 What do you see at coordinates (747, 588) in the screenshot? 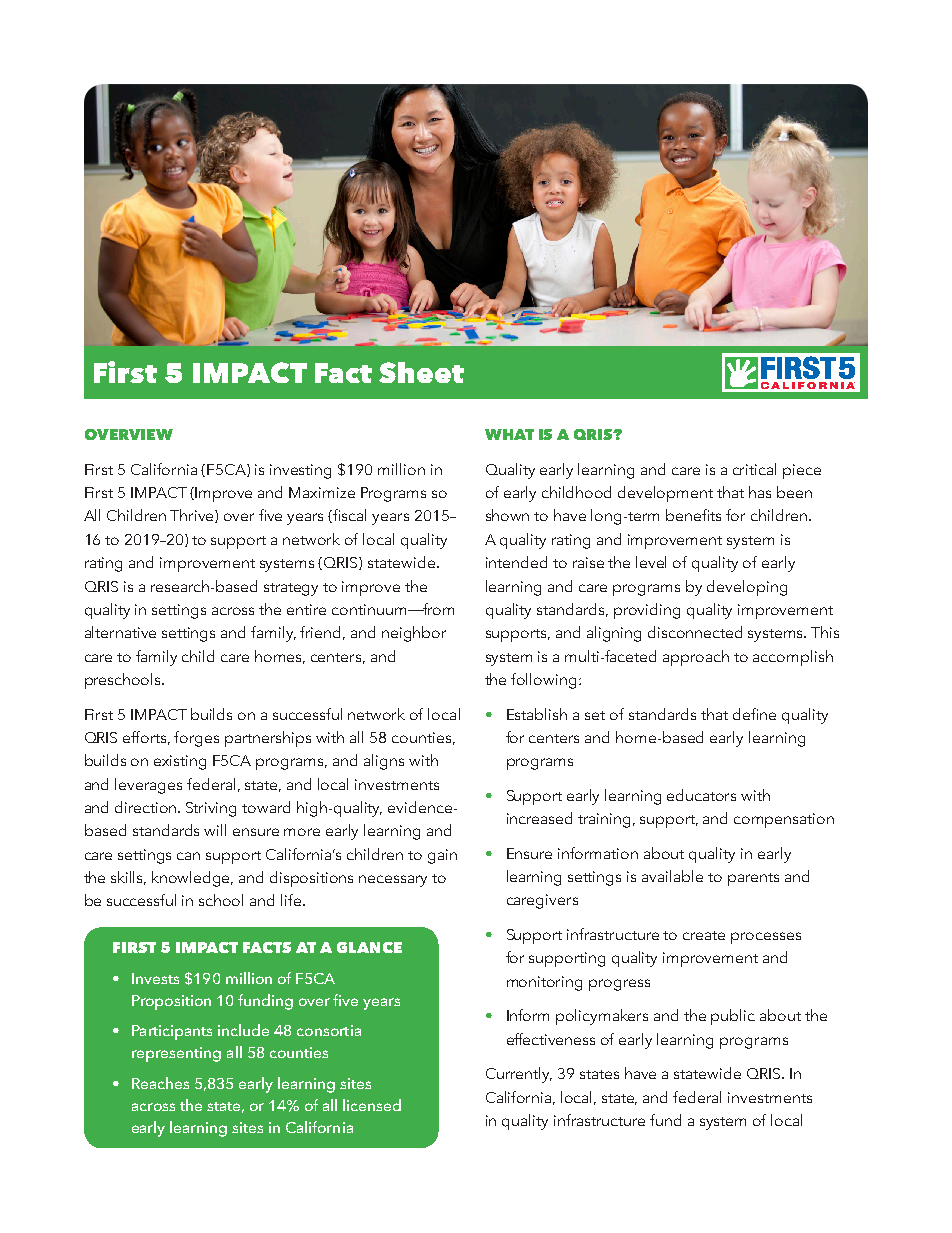
I see `developing` at bounding box center [747, 588].
